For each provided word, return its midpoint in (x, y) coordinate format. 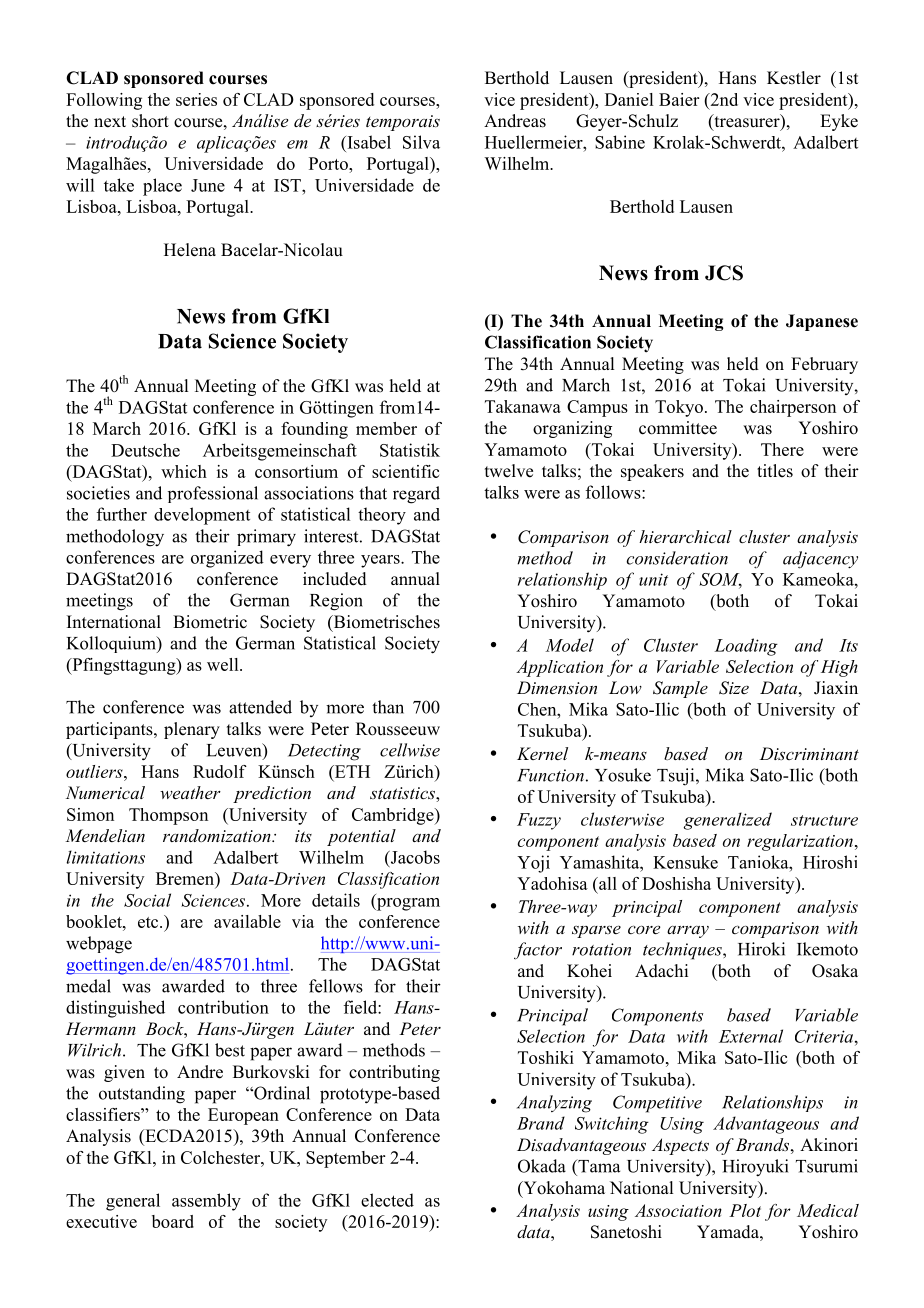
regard (416, 495)
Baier (679, 99)
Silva (421, 142)
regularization (800, 842)
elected (387, 1200)
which (184, 471)
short (150, 121)
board (173, 1221)
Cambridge (394, 816)
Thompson (168, 816)
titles (775, 471)
